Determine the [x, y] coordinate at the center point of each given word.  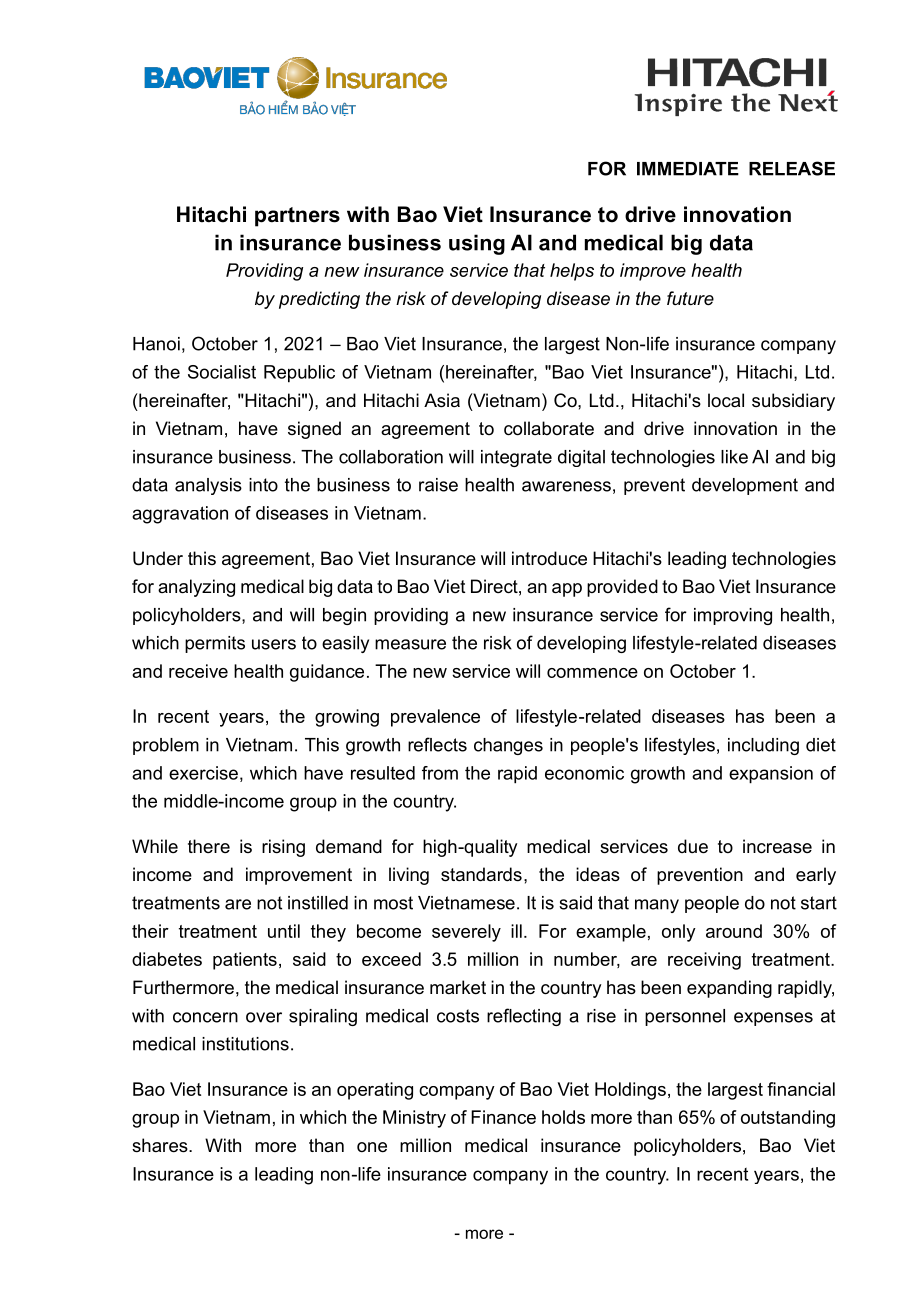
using [477, 244]
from [440, 773]
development [745, 486]
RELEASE [792, 168]
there [209, 846]
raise [438, 485]
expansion [771, 775]
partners [297, 217]
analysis [208, 486]
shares [161, 1145]
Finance [503, 1117]
